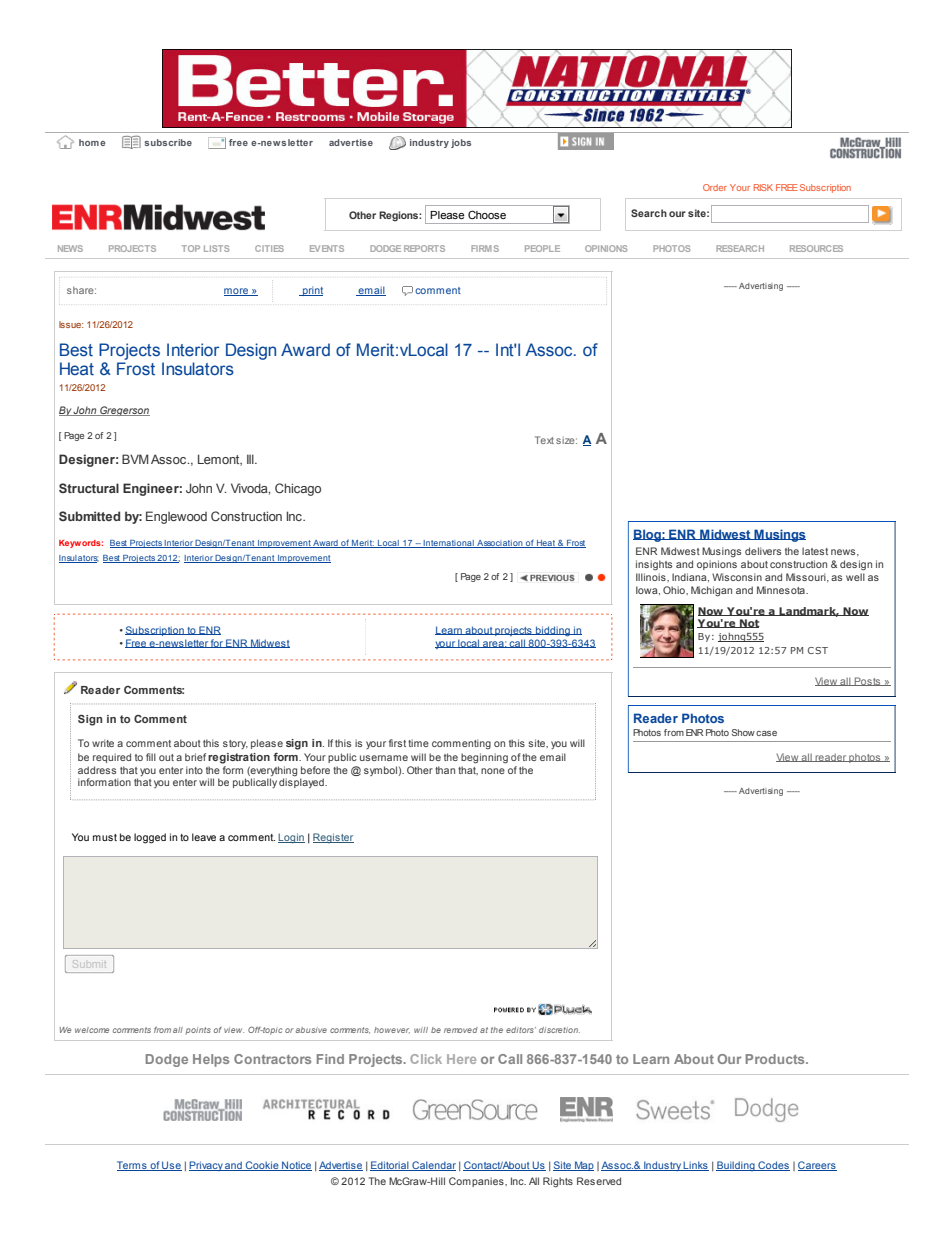  I want to click on RISK, so click(763, 187).
